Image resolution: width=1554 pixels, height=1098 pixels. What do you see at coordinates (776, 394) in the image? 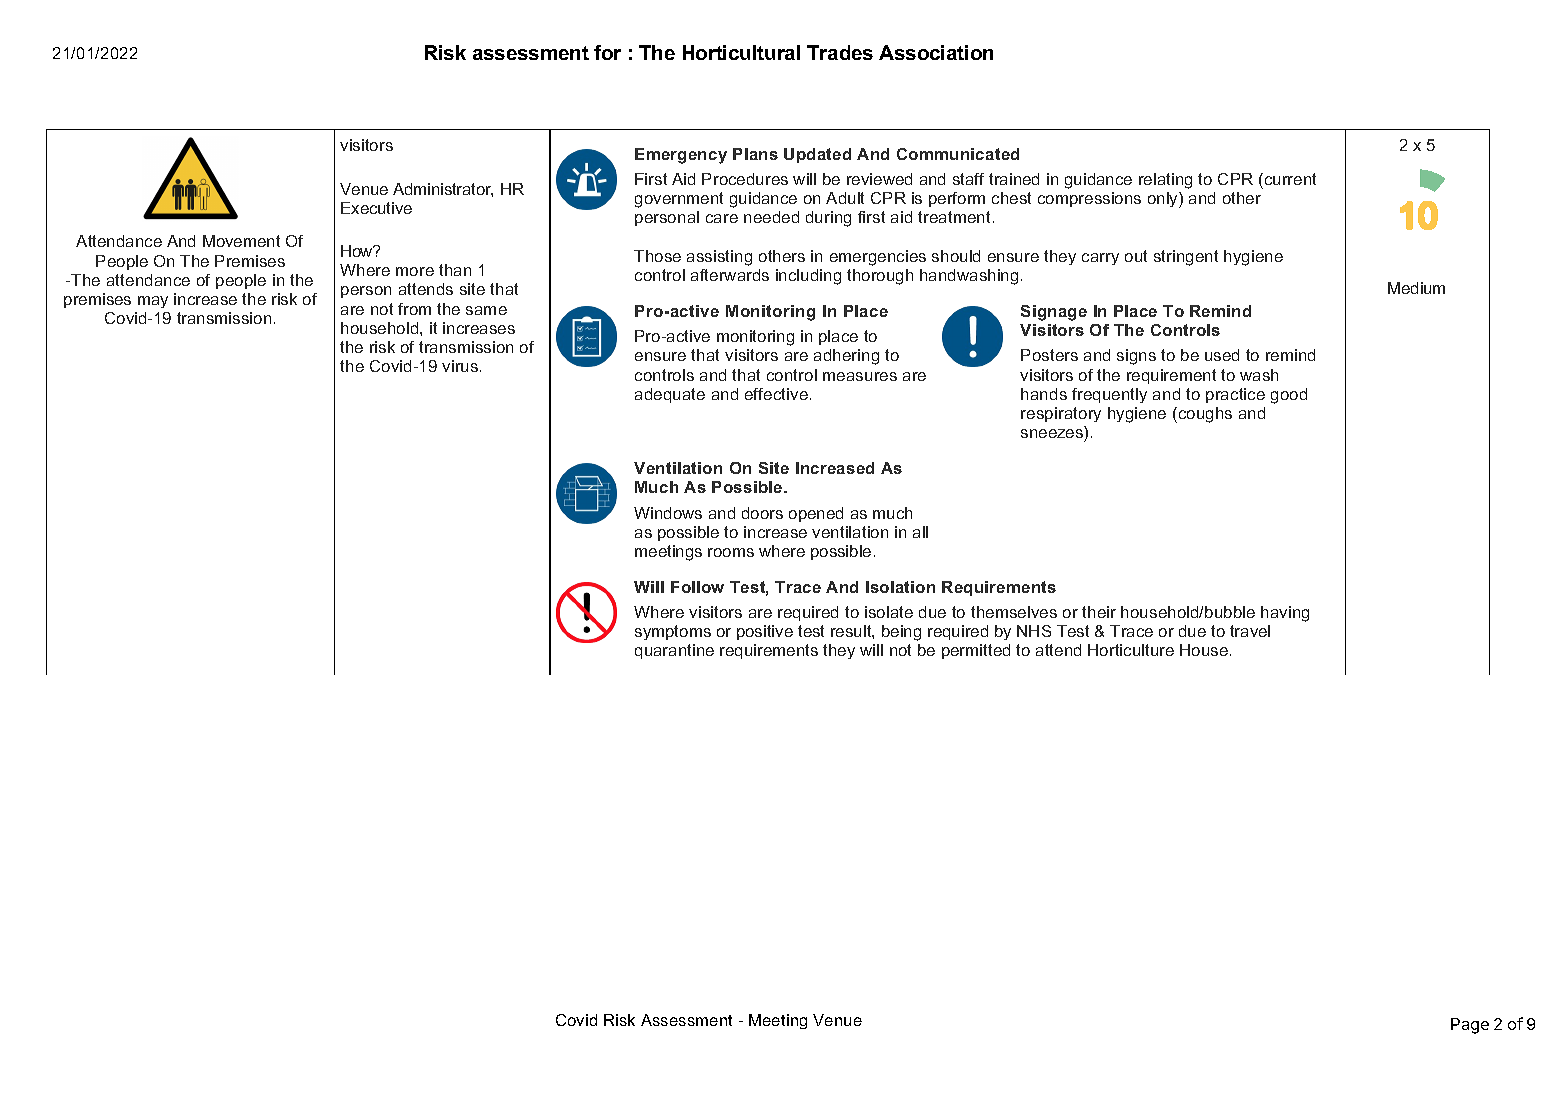
I see `effective` at bounding box center [776, 394].
